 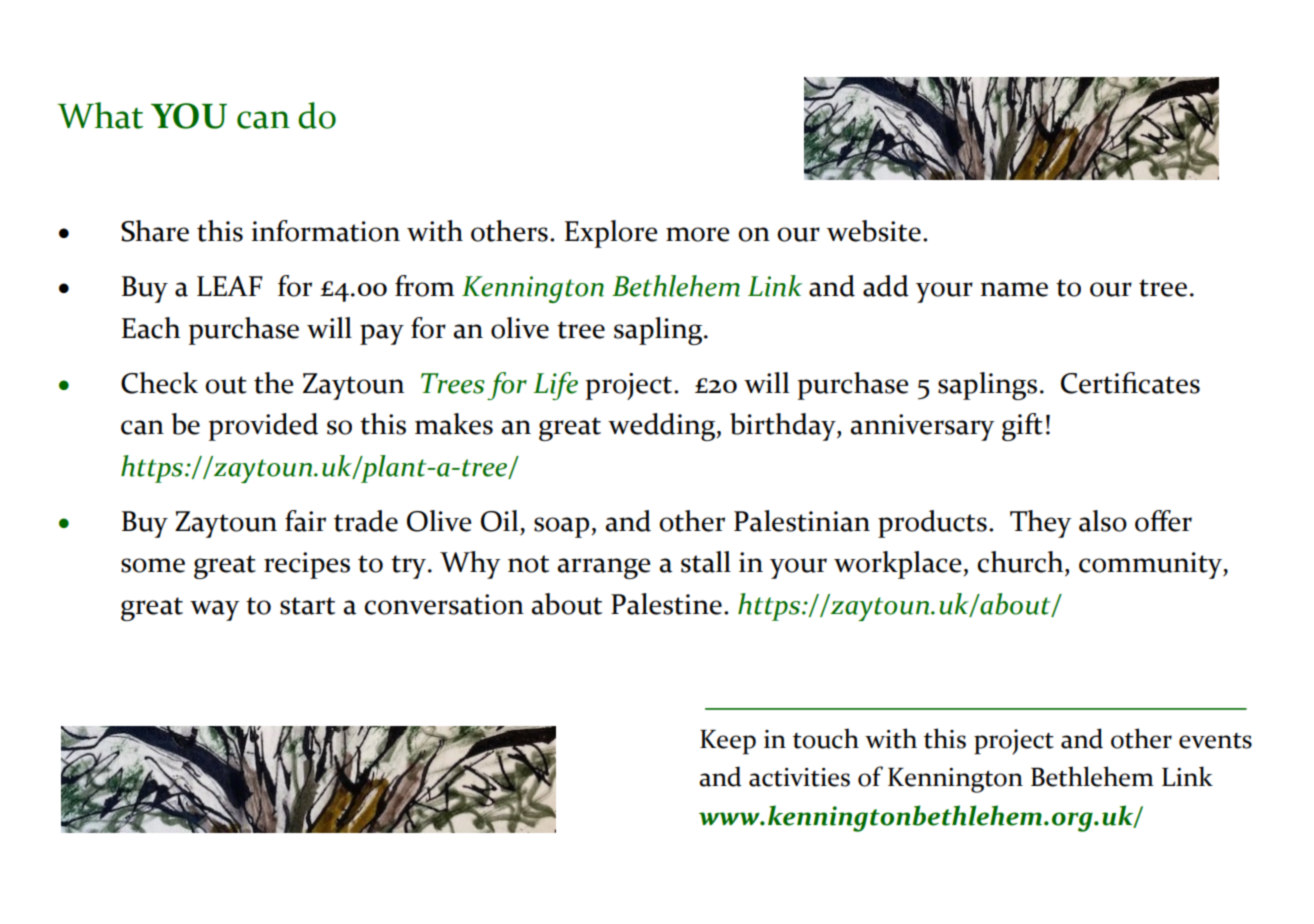 I want to click on website, so click(x=874, y=231).
